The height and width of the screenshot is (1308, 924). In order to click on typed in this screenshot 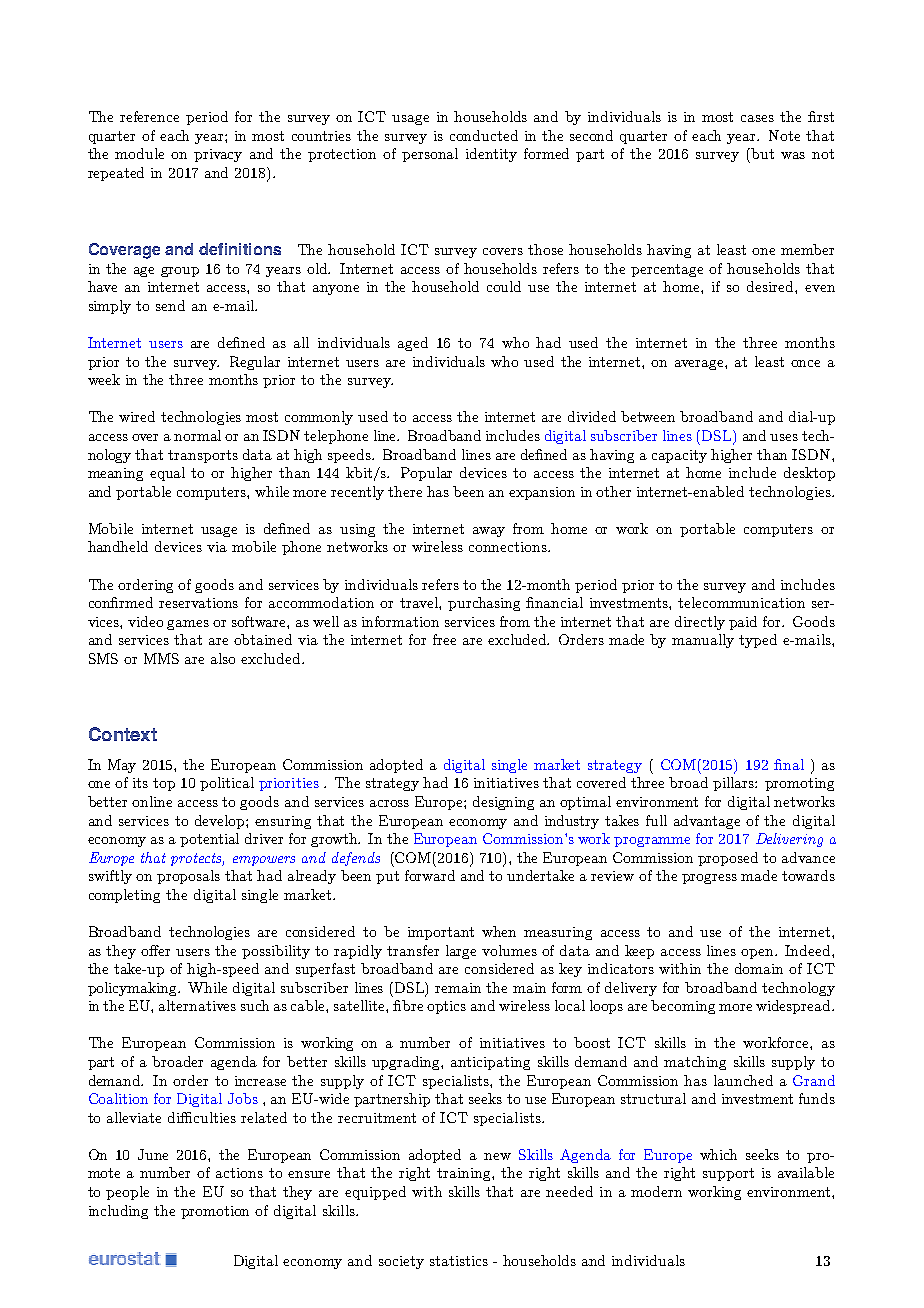, I will do `click(758, 641)`.
